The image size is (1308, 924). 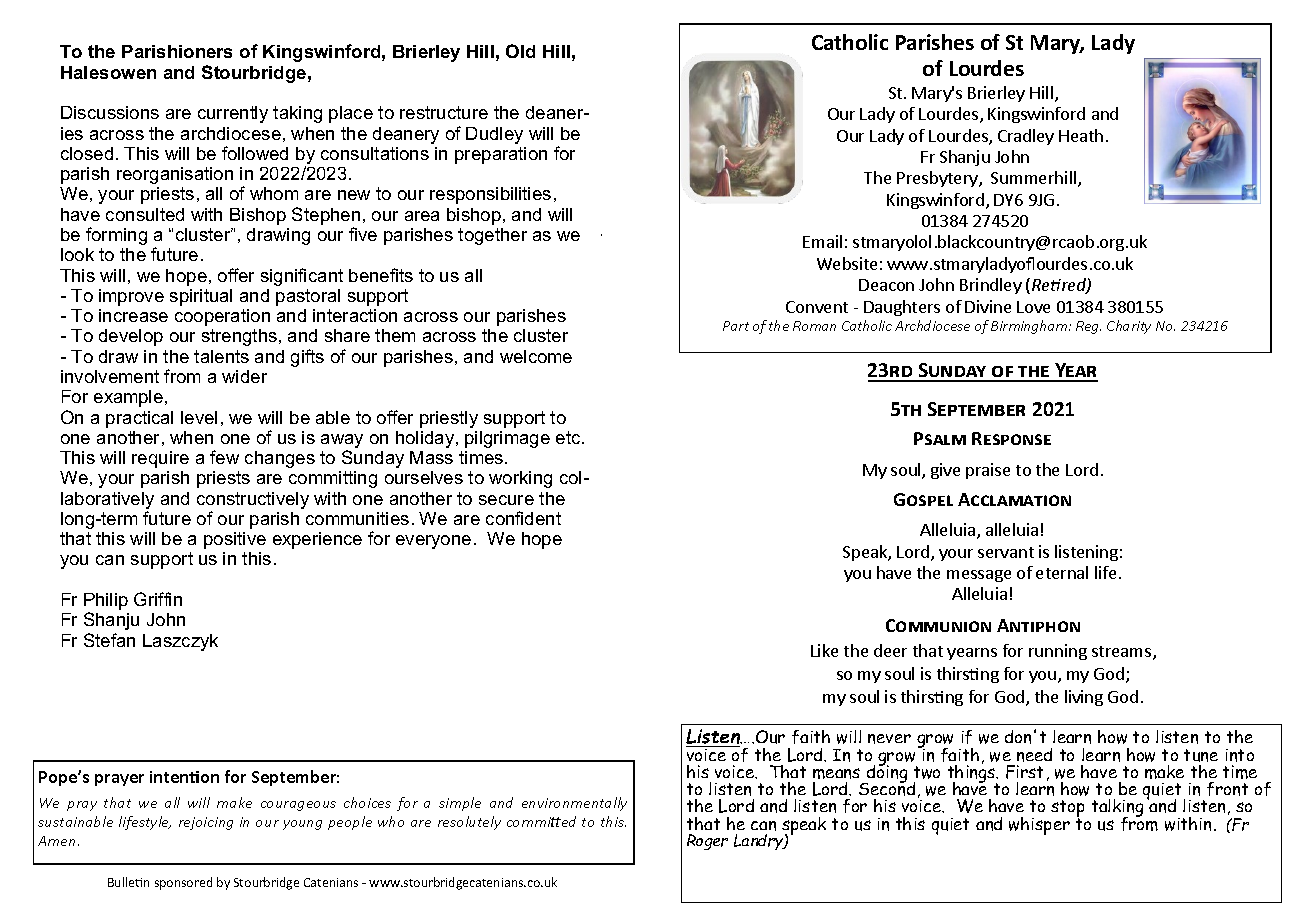 I want to click on eternal, so click(x=1062, y=572).
